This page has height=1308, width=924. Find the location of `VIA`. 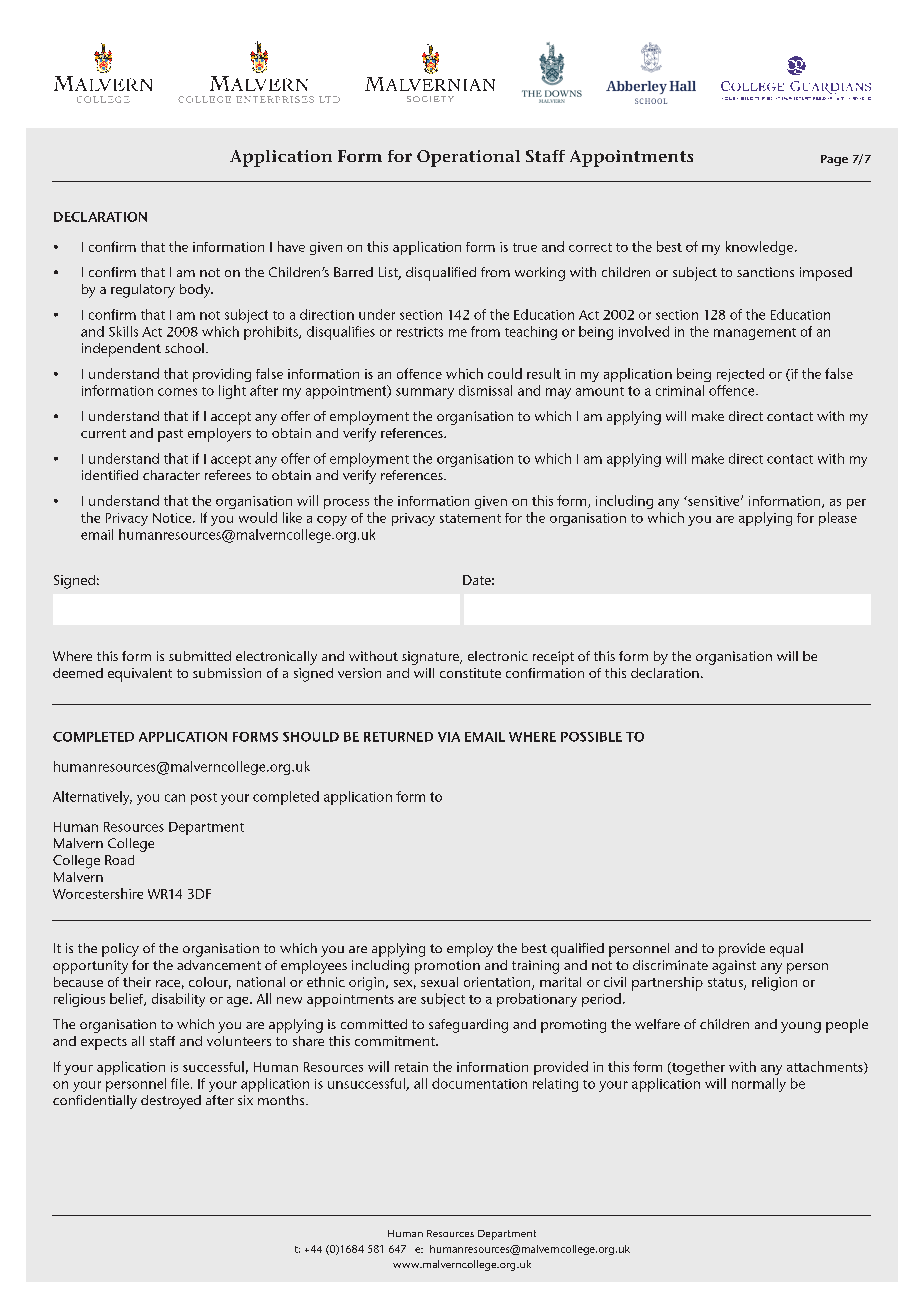

VIA is located at coordinates (449, 737).
